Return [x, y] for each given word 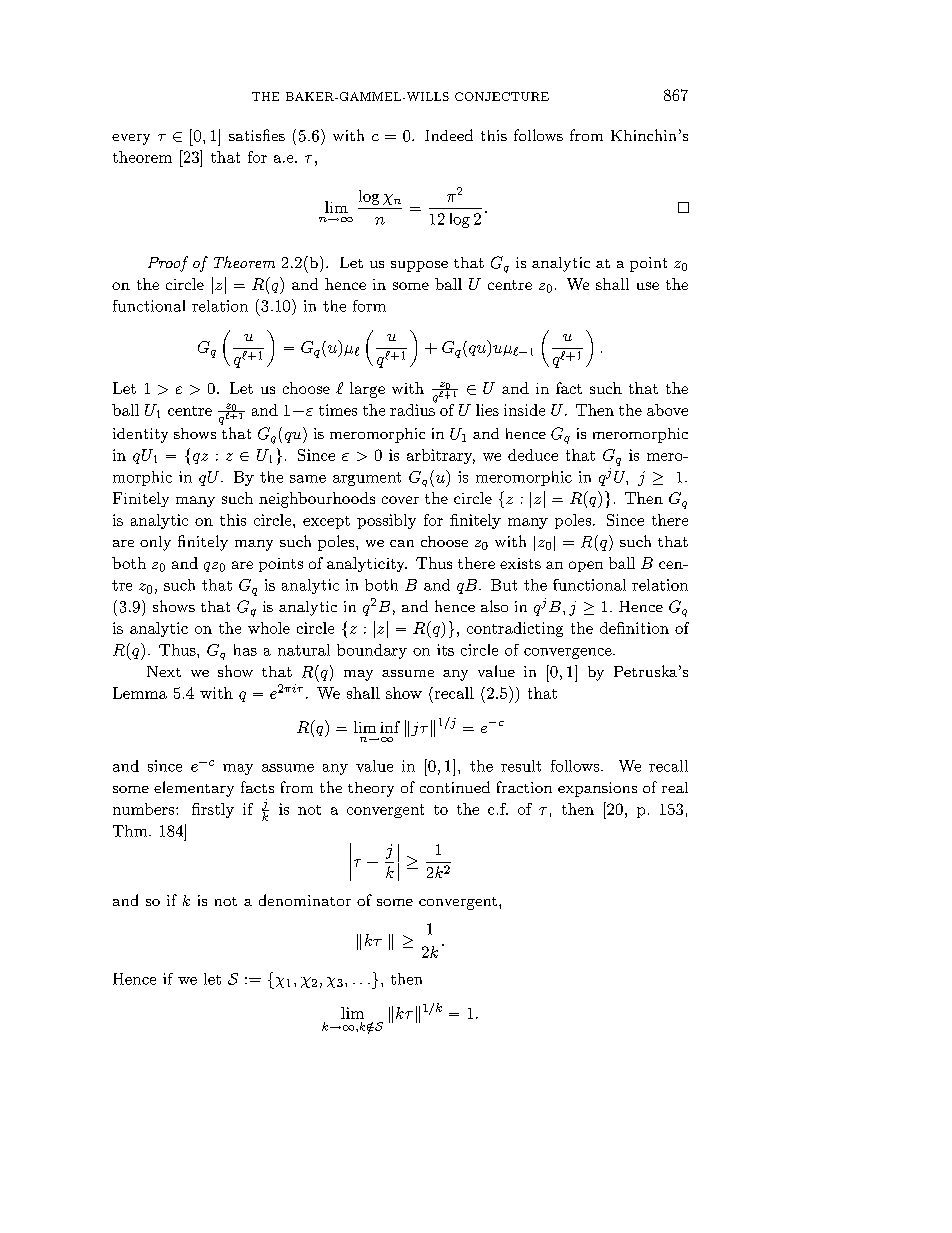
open [586, 566]
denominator [305, 900]
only [155, 543]
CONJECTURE [502, 96]
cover [400, 500]
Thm [131, 831]
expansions [597, 789]
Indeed [449, 135]
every [131, 139]
